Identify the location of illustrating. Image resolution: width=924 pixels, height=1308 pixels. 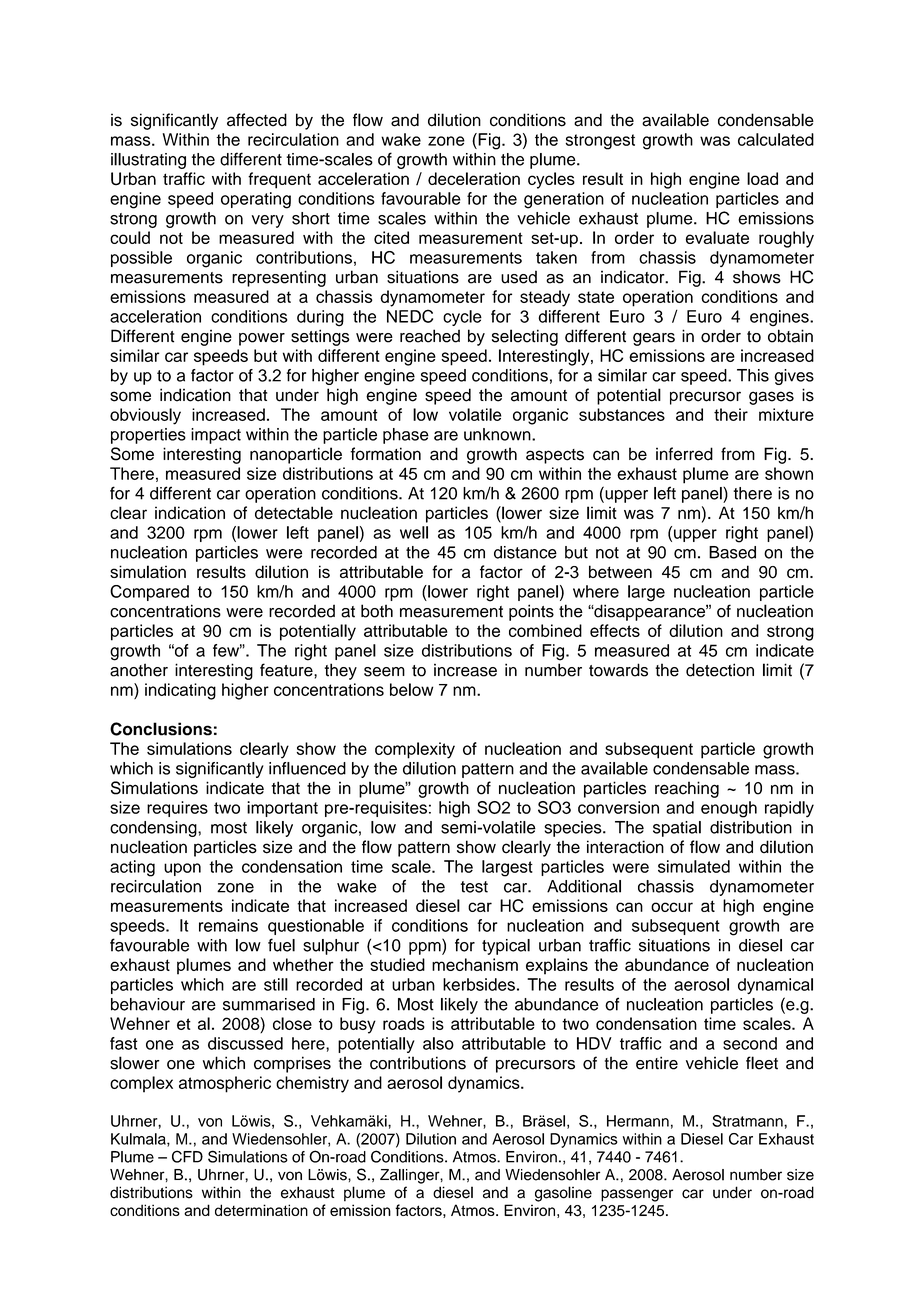
(148, 161).
